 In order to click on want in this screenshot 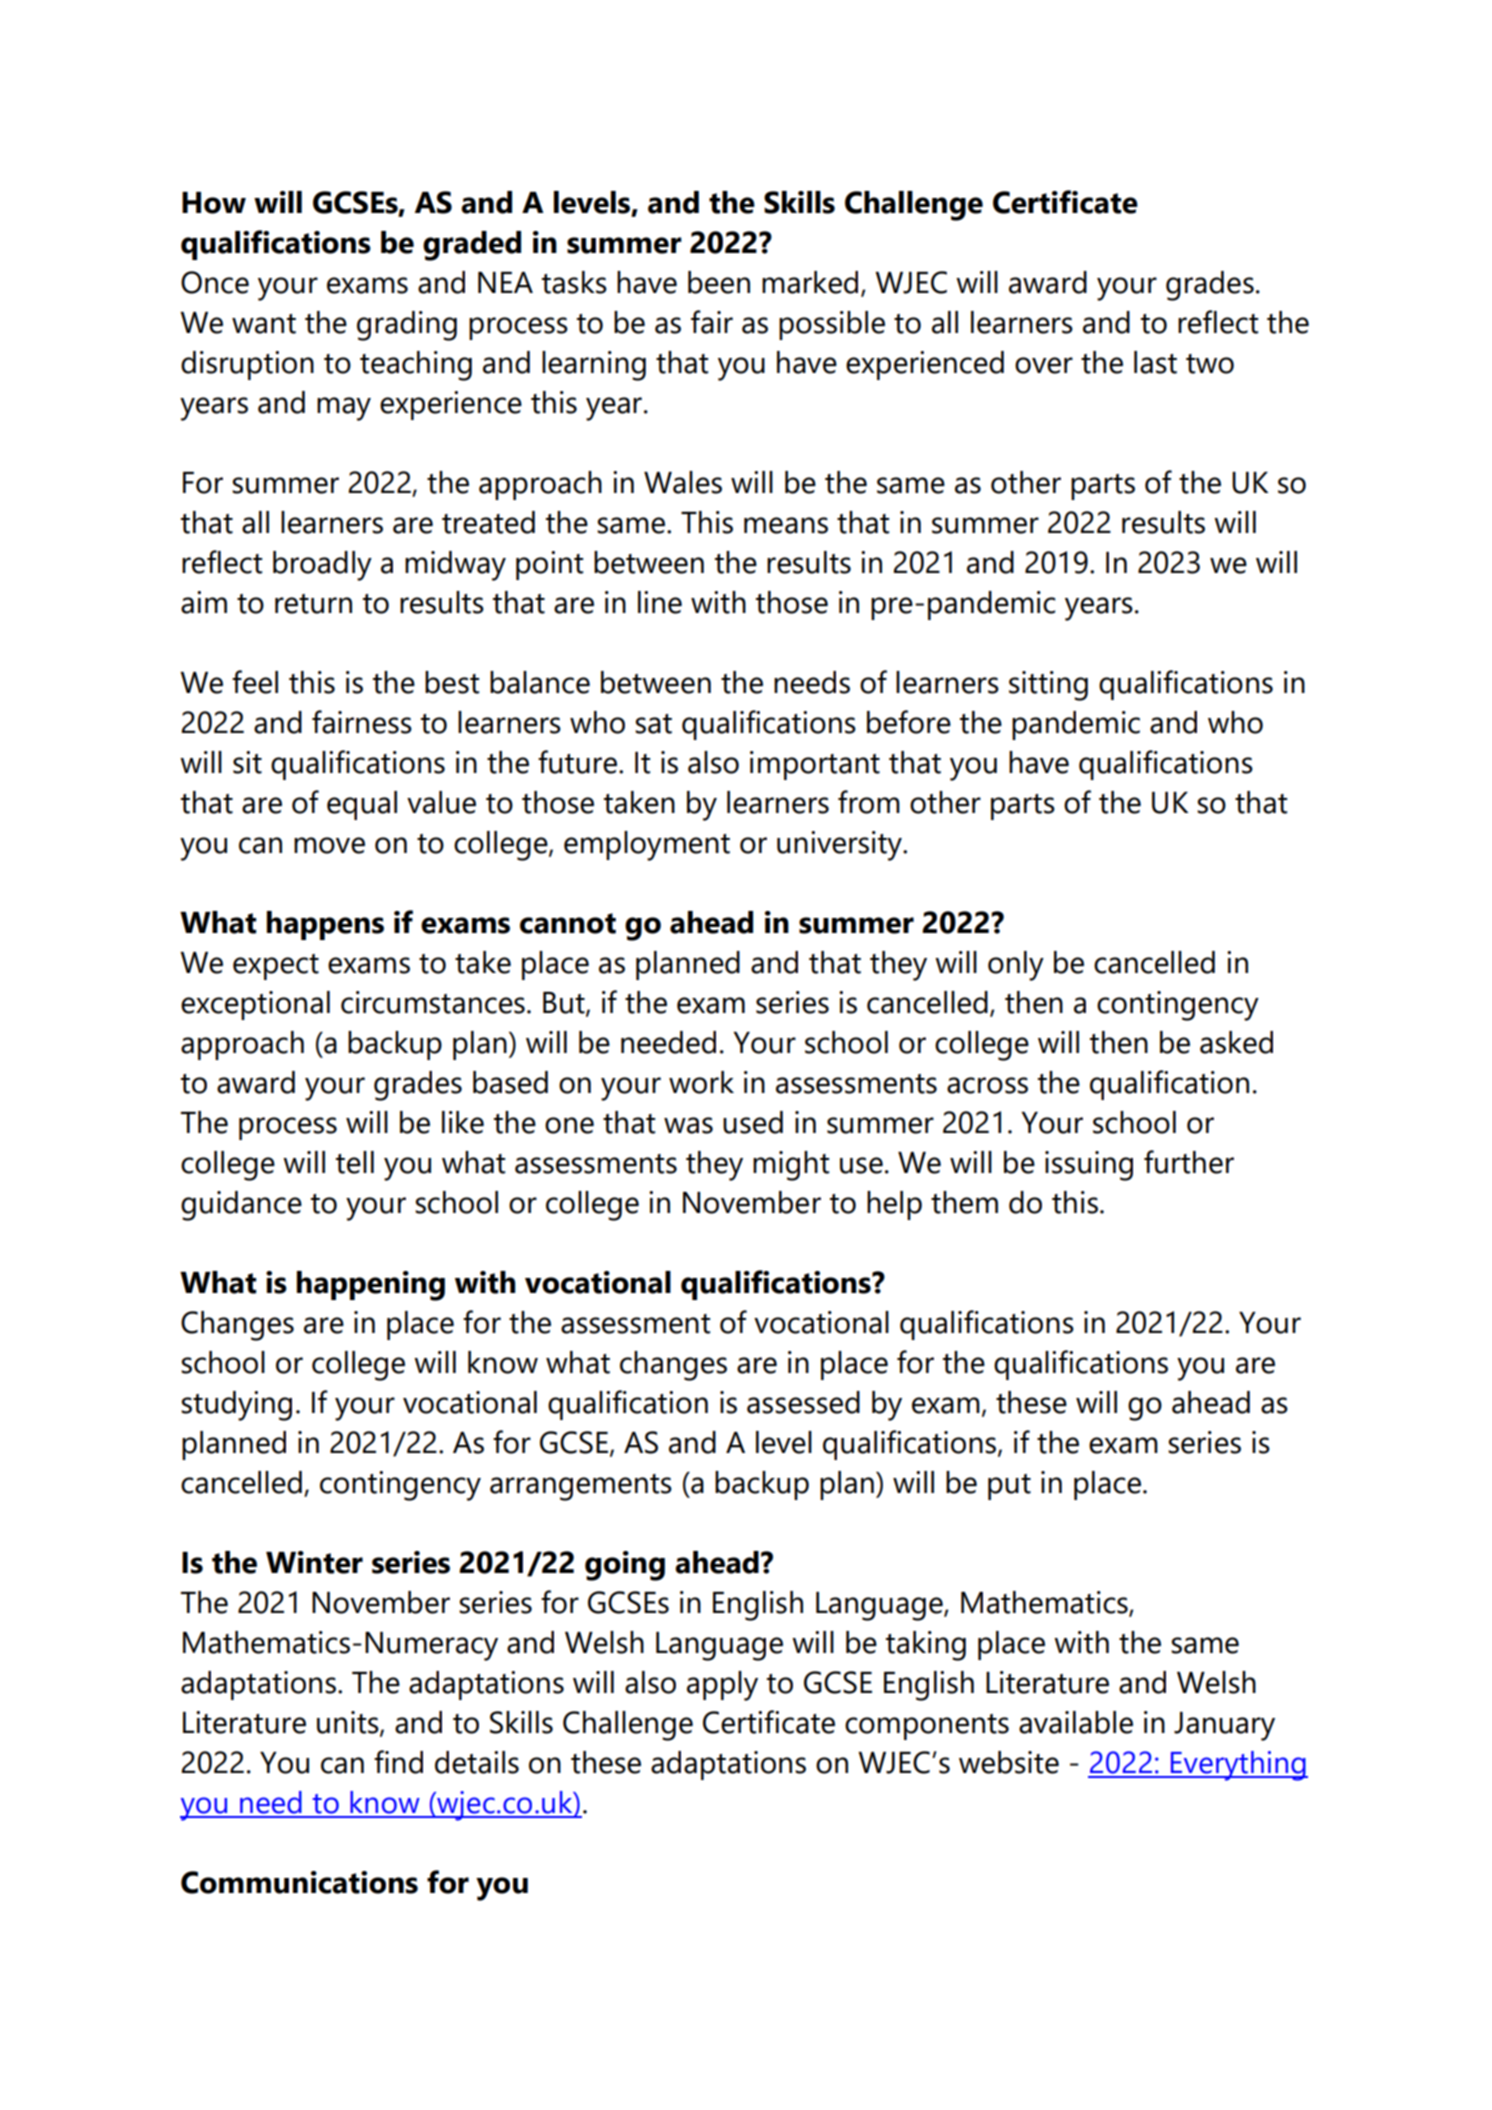, I will do `click(264, 324)`.
